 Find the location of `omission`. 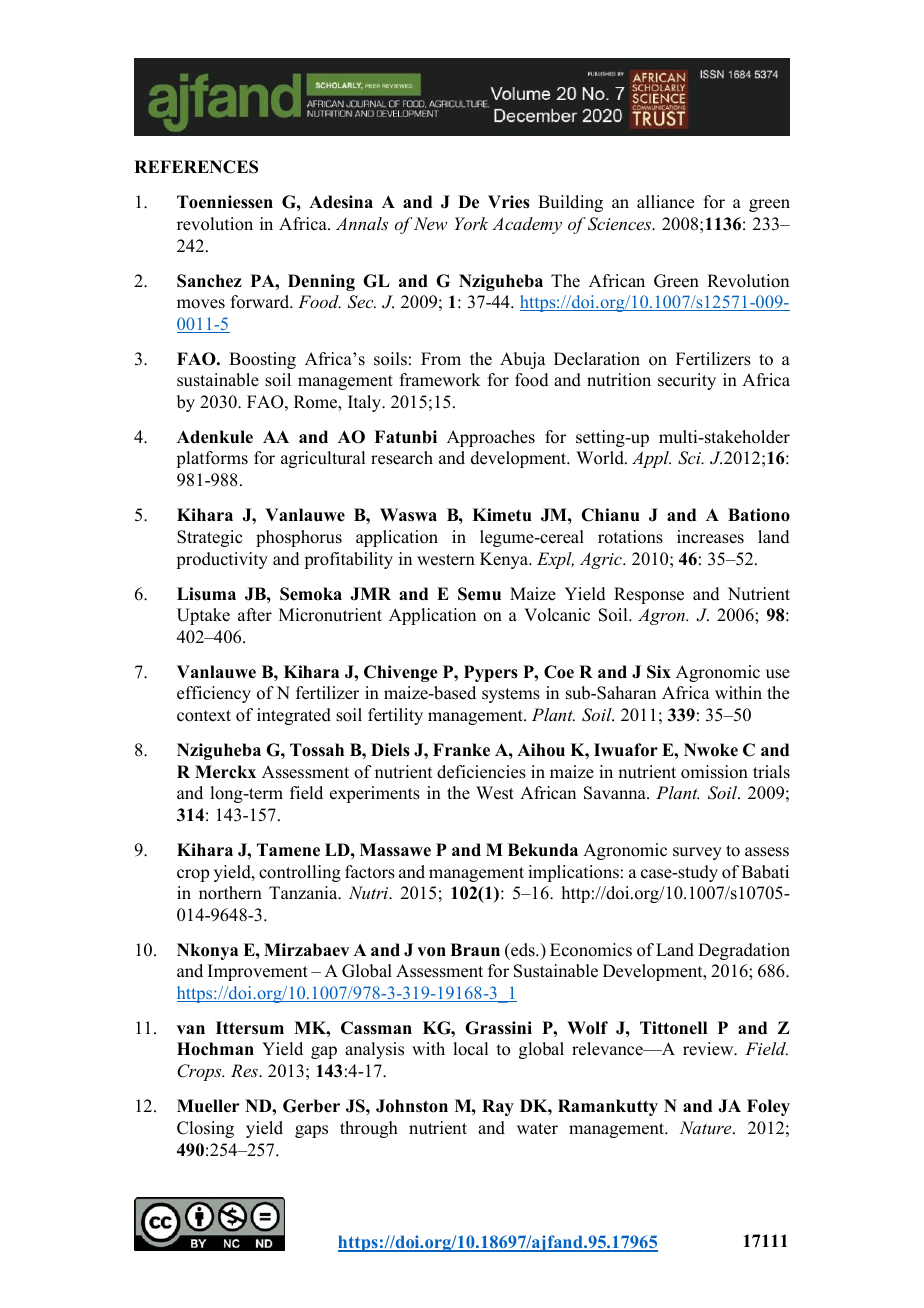

omission is located at coordinates (714, 772).
